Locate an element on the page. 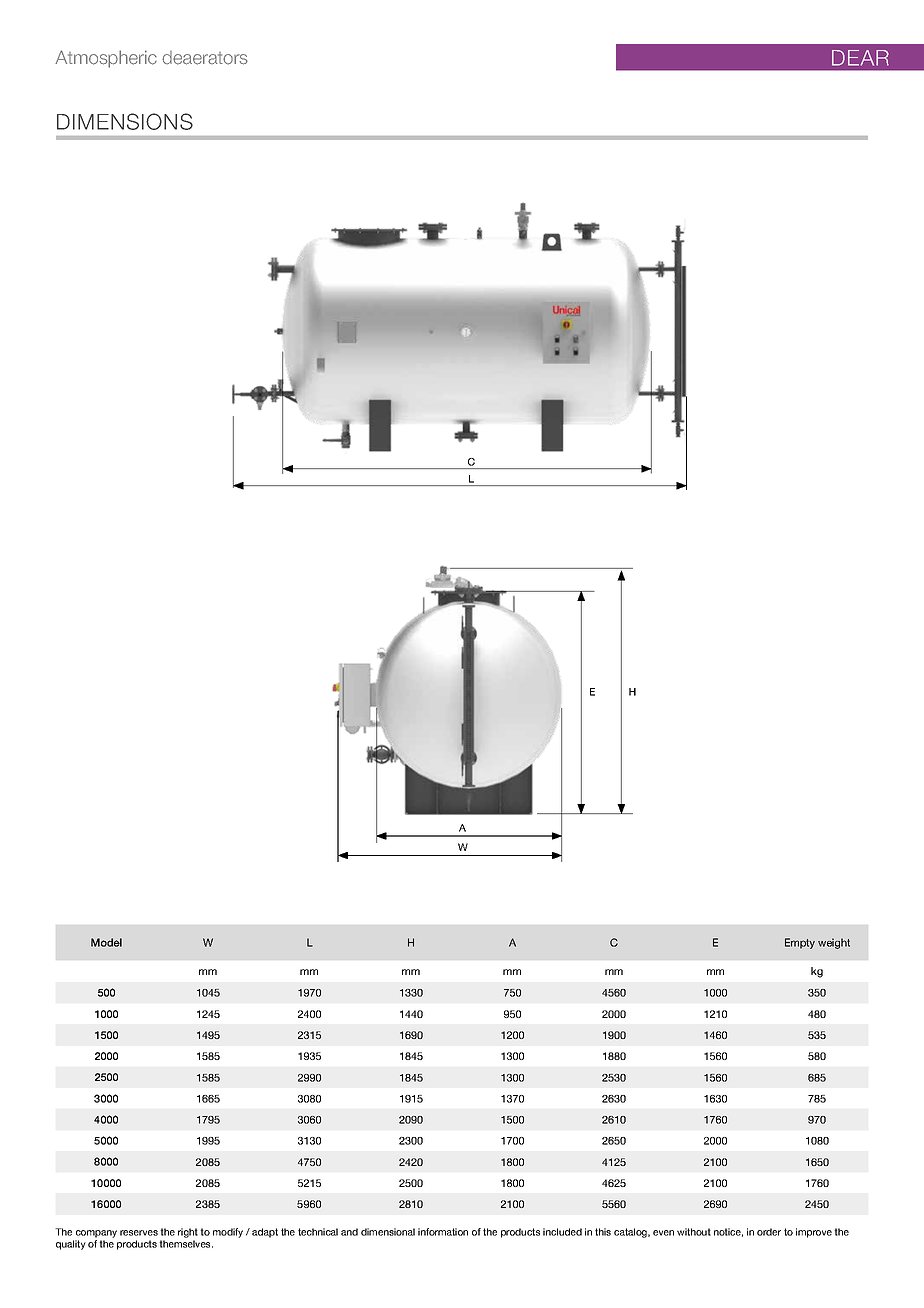  order is located at coordinates (769, 1232).
